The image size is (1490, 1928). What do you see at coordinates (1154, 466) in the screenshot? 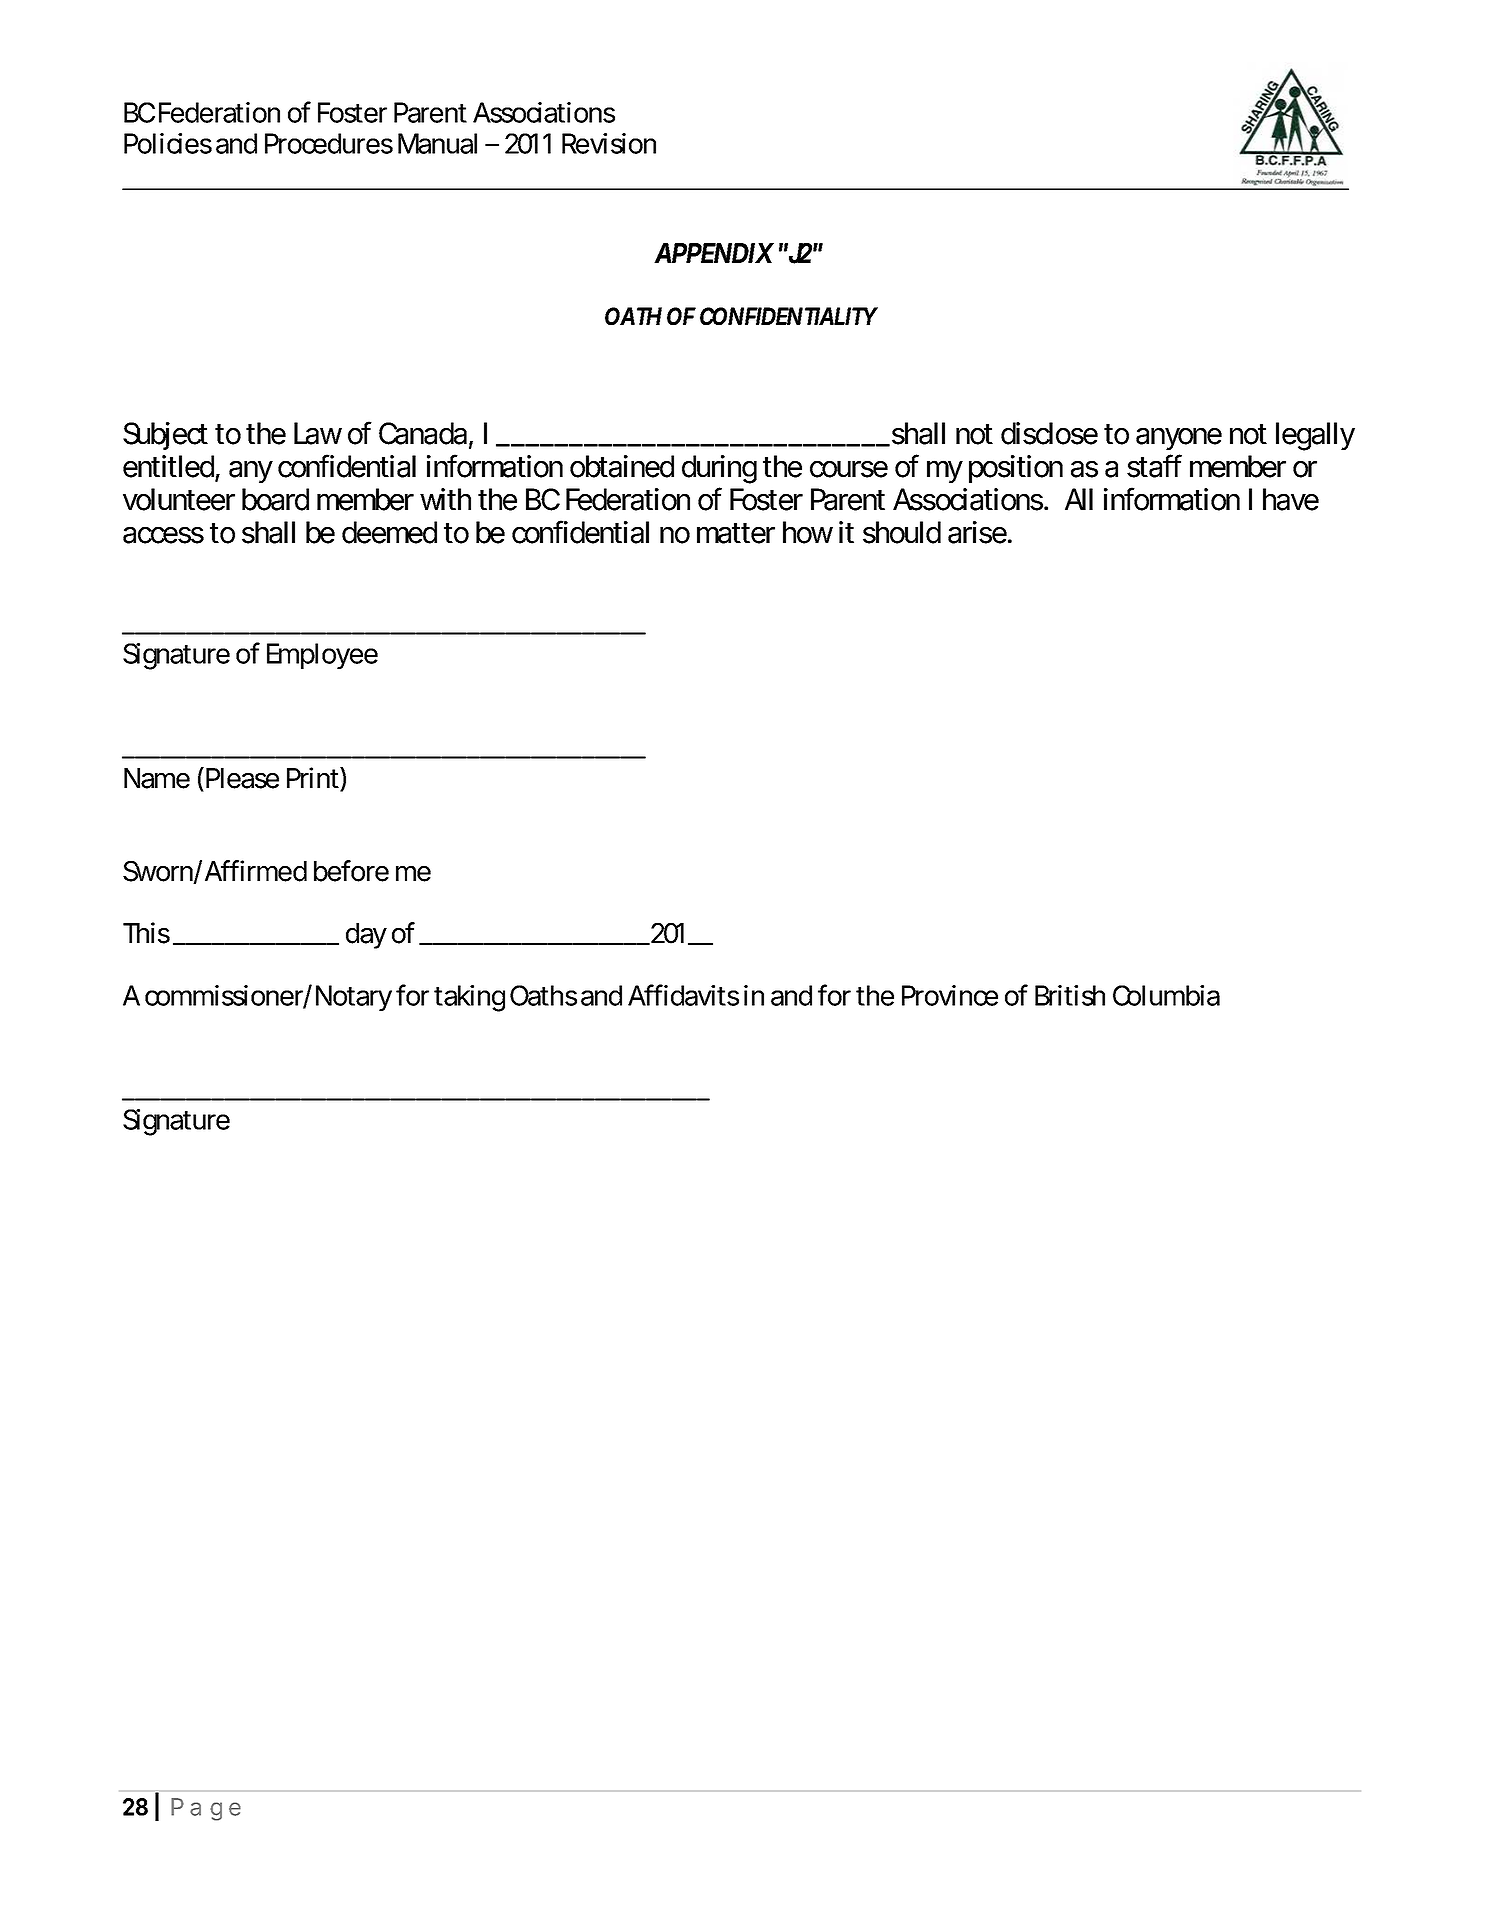
I see `staff` at bounding box center [1154, 466].
